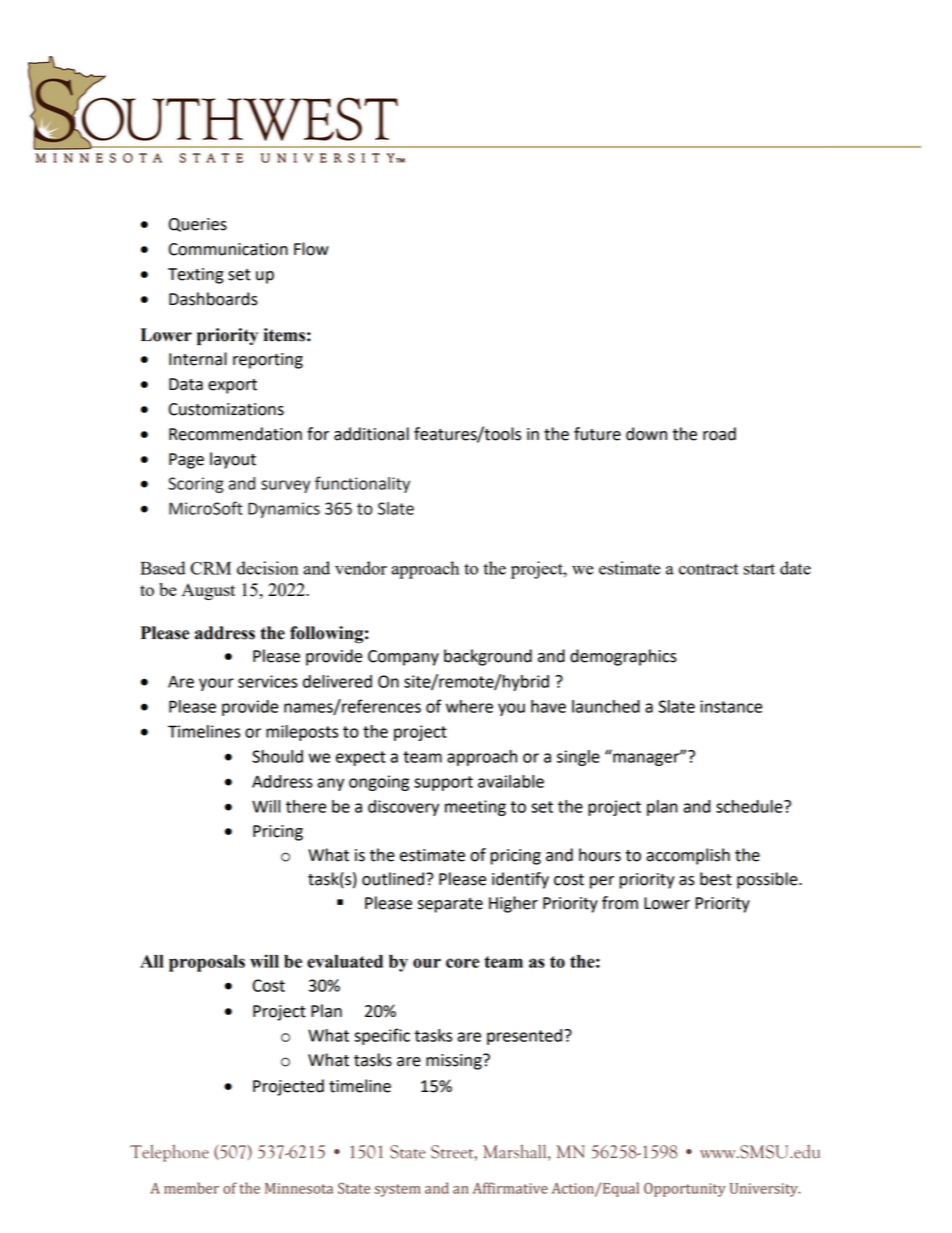 The width and height of the screenshot is (952, 1233). Describe the element at coordinates (311, 249) in the screenshot. I see `Flow` at that location.
